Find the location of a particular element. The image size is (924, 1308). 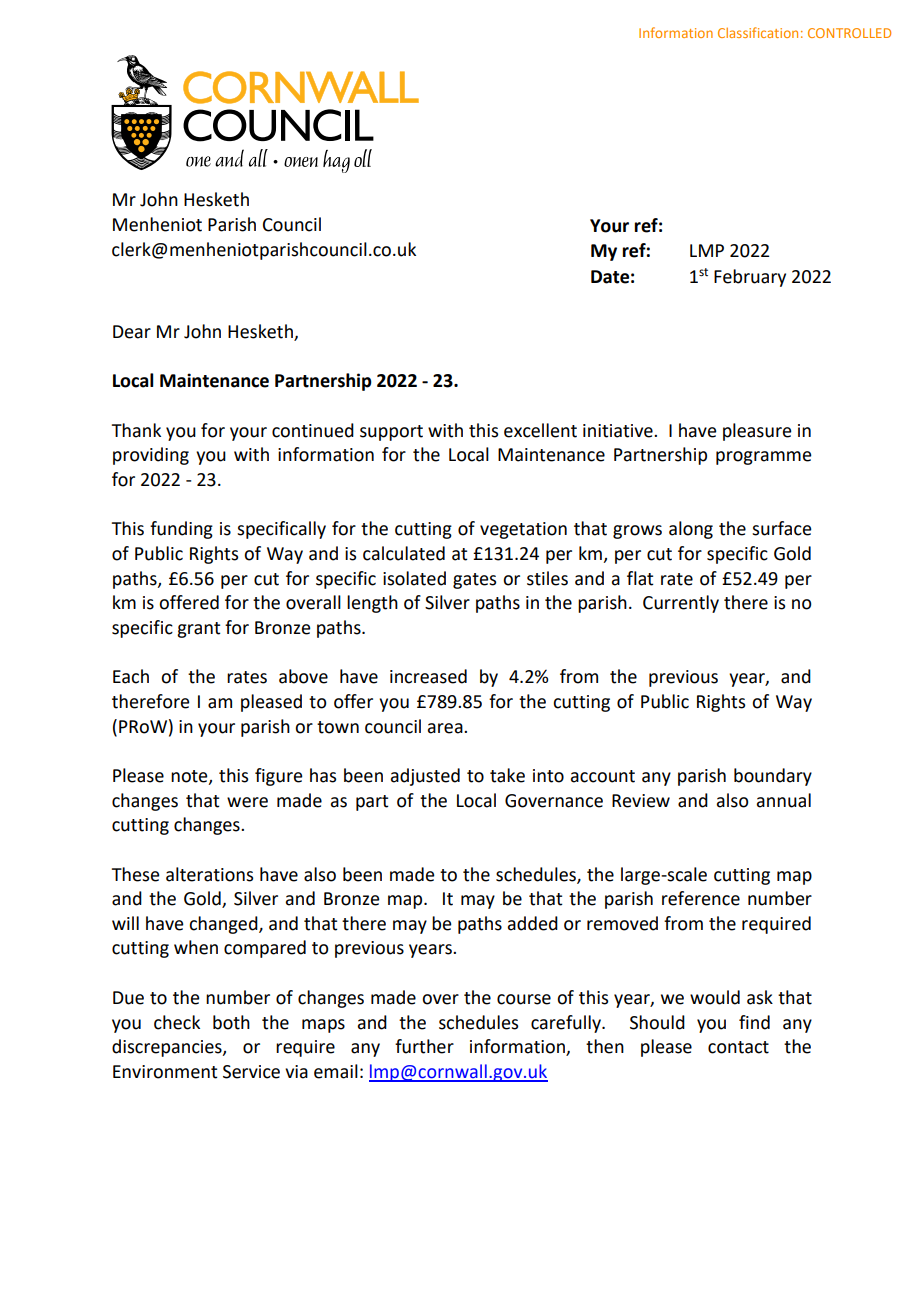

excellent is located at coordinates (540, 430).
